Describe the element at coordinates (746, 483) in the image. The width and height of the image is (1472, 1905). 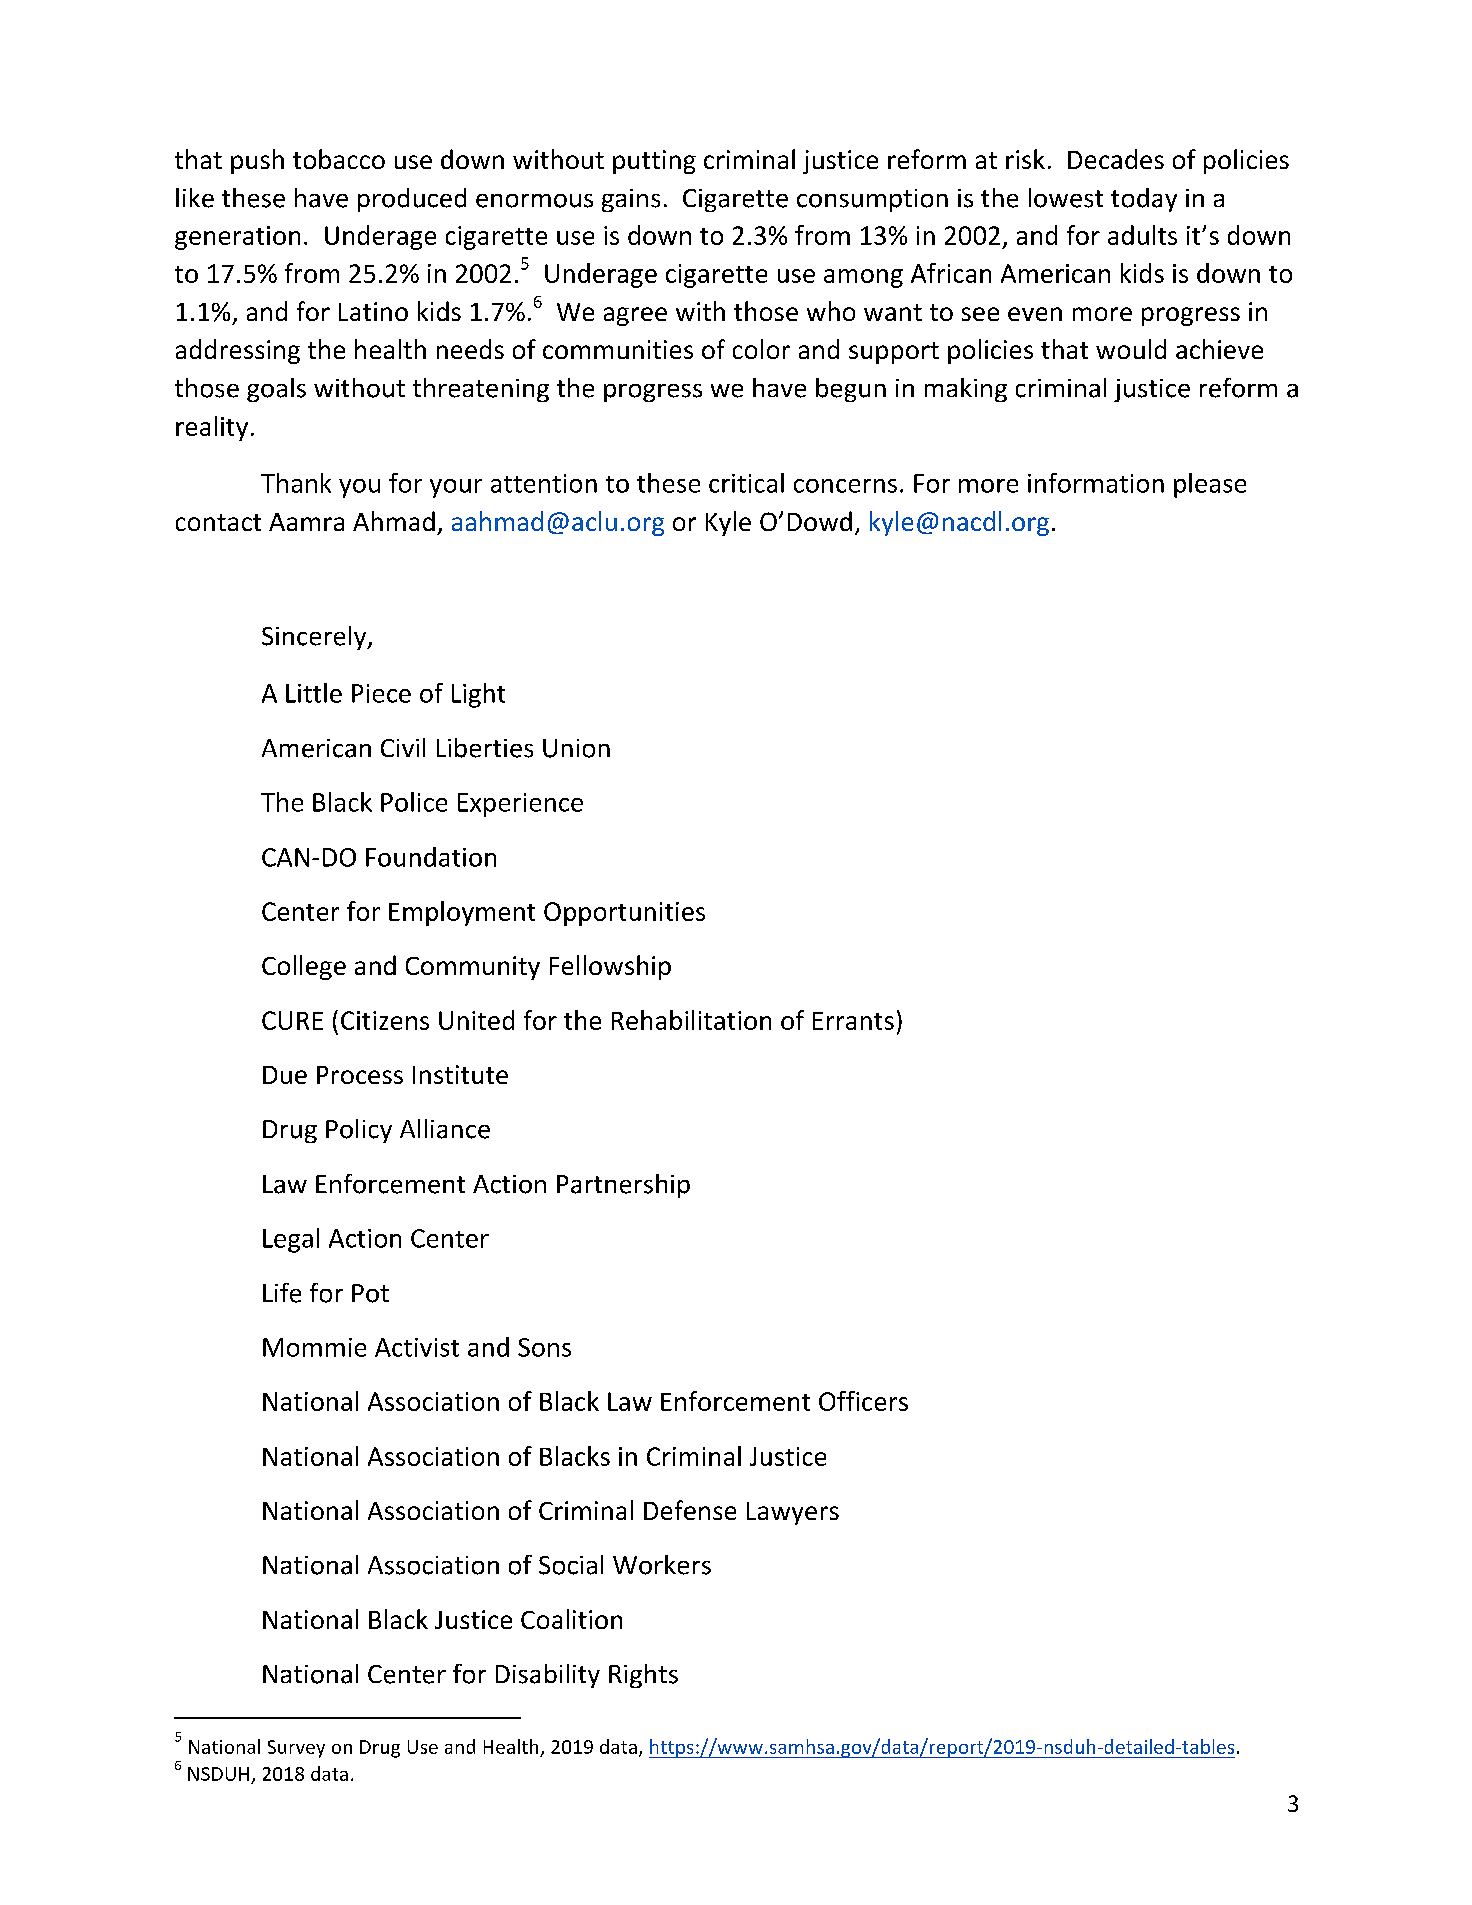
I see `critical` at that location.
